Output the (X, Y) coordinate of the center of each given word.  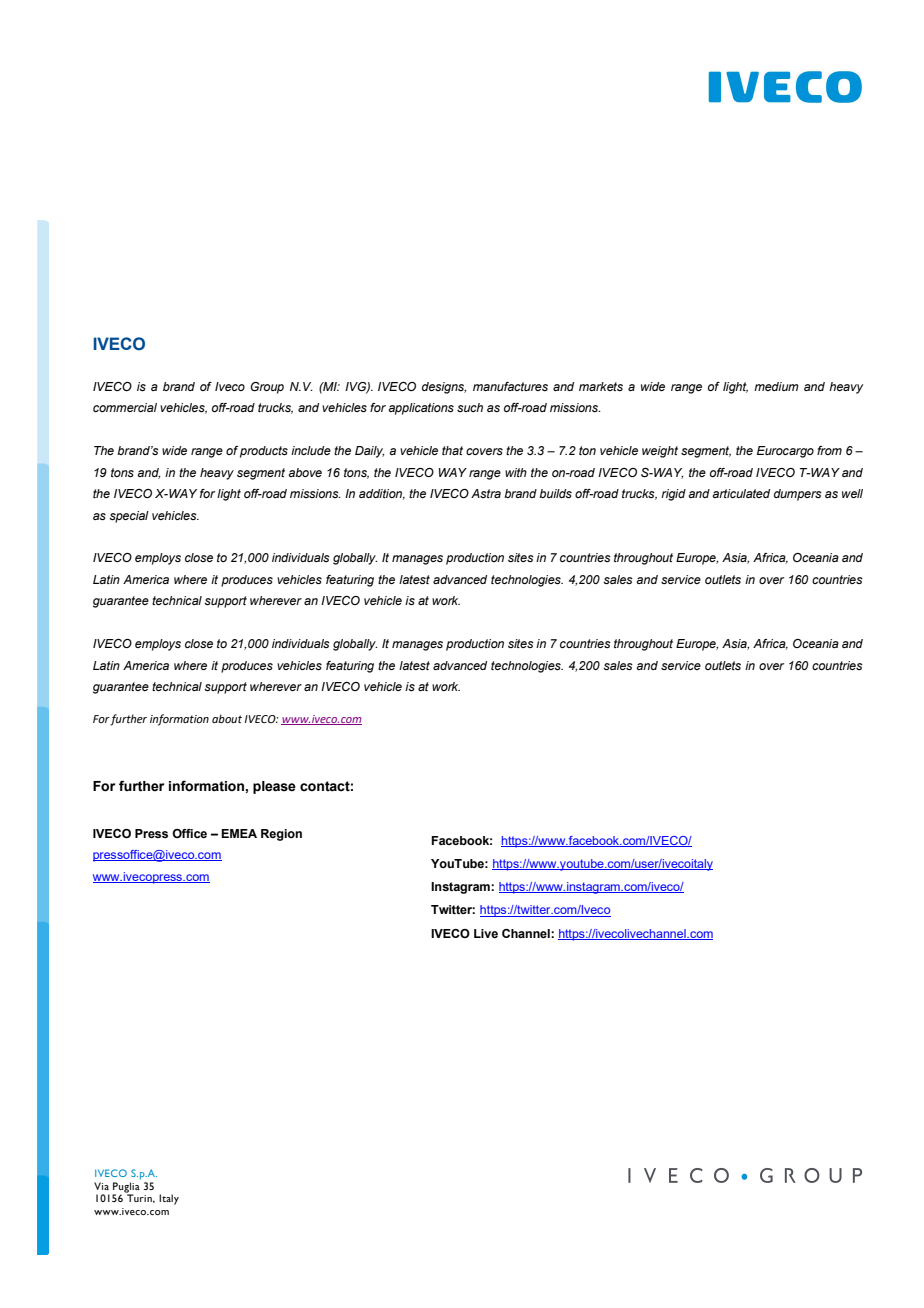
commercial (125, 407)
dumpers (798, 495)
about (227, 718)
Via (101, 1186)
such (470, 407)
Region (281, 835)
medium (776, 386)
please (274, 787)
